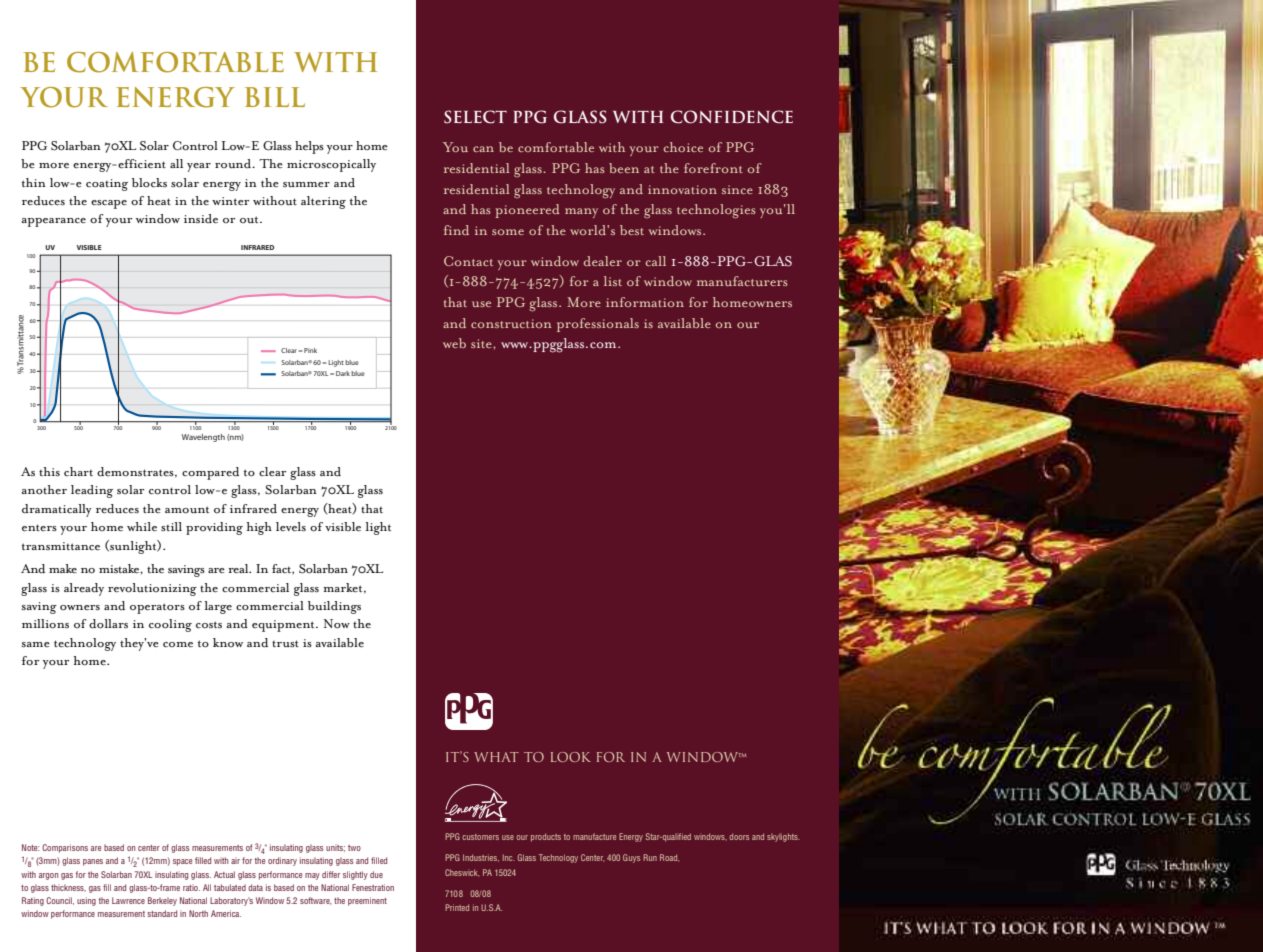  I want to click on Lawrence, so click(128, 900).
